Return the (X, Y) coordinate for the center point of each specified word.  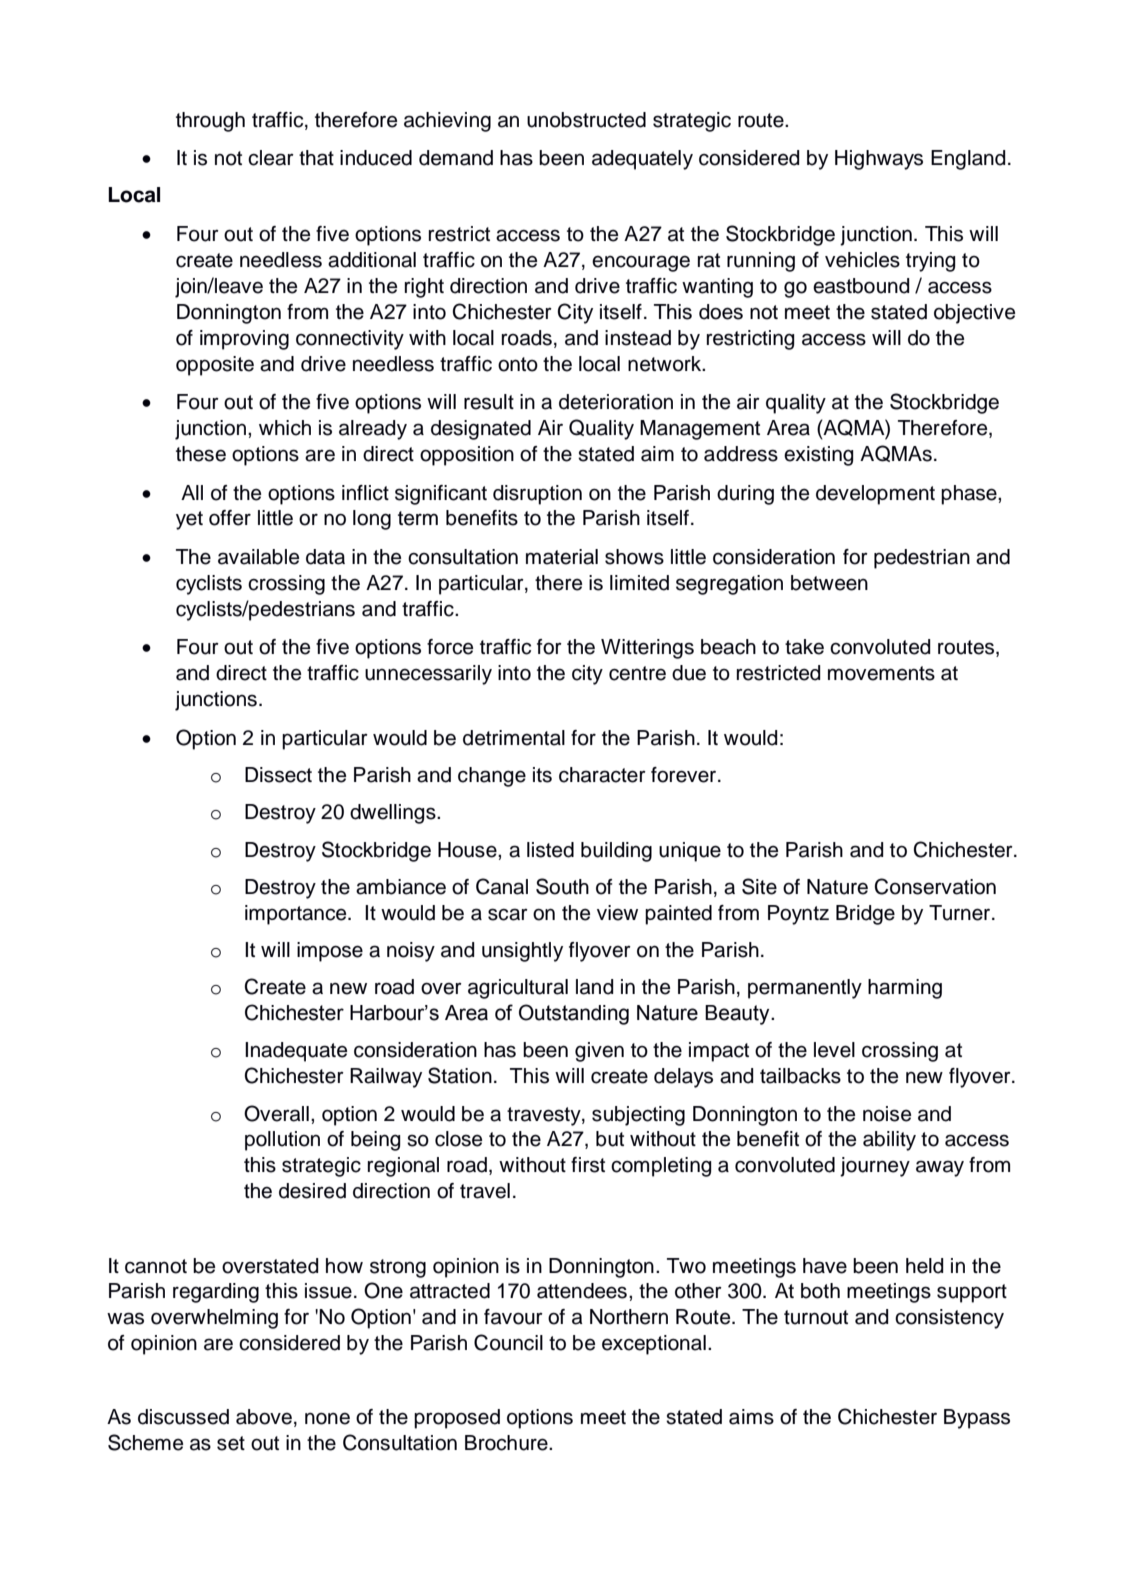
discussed (183, 1417)
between (829, 583)
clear (271, 158)
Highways (879, 160)
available (258, 557)
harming (905, 989)
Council (508, 1342)
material (562, 557)
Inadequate (296, 1052)
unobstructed (586, 120)
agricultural (518, 989)
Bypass (977, 1419)
